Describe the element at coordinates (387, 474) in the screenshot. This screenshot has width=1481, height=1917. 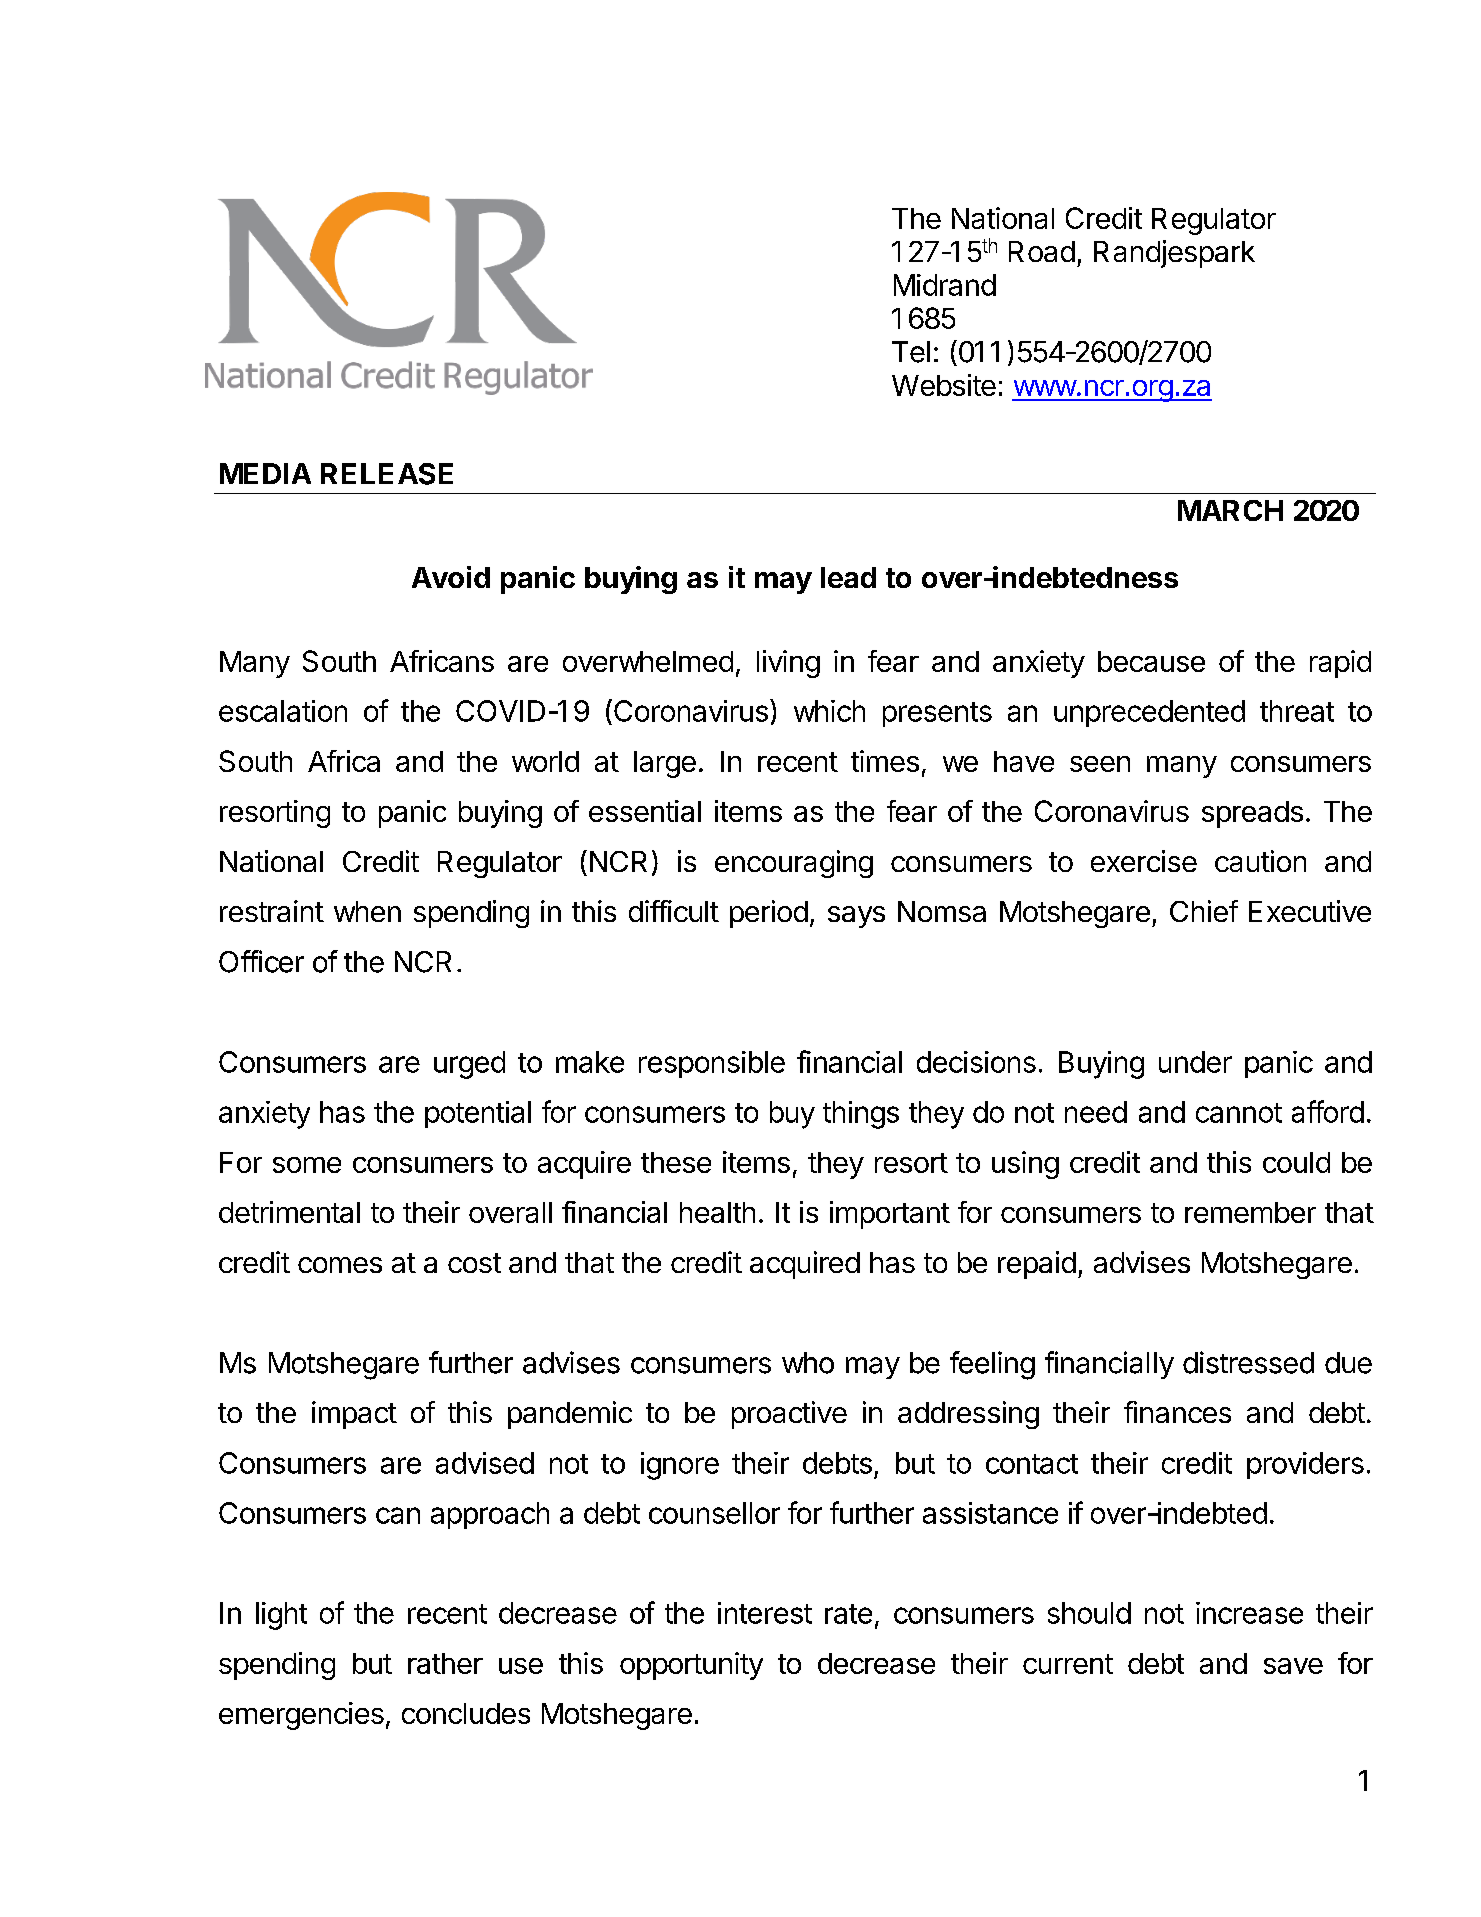
I see `RELEASE` at that location.
